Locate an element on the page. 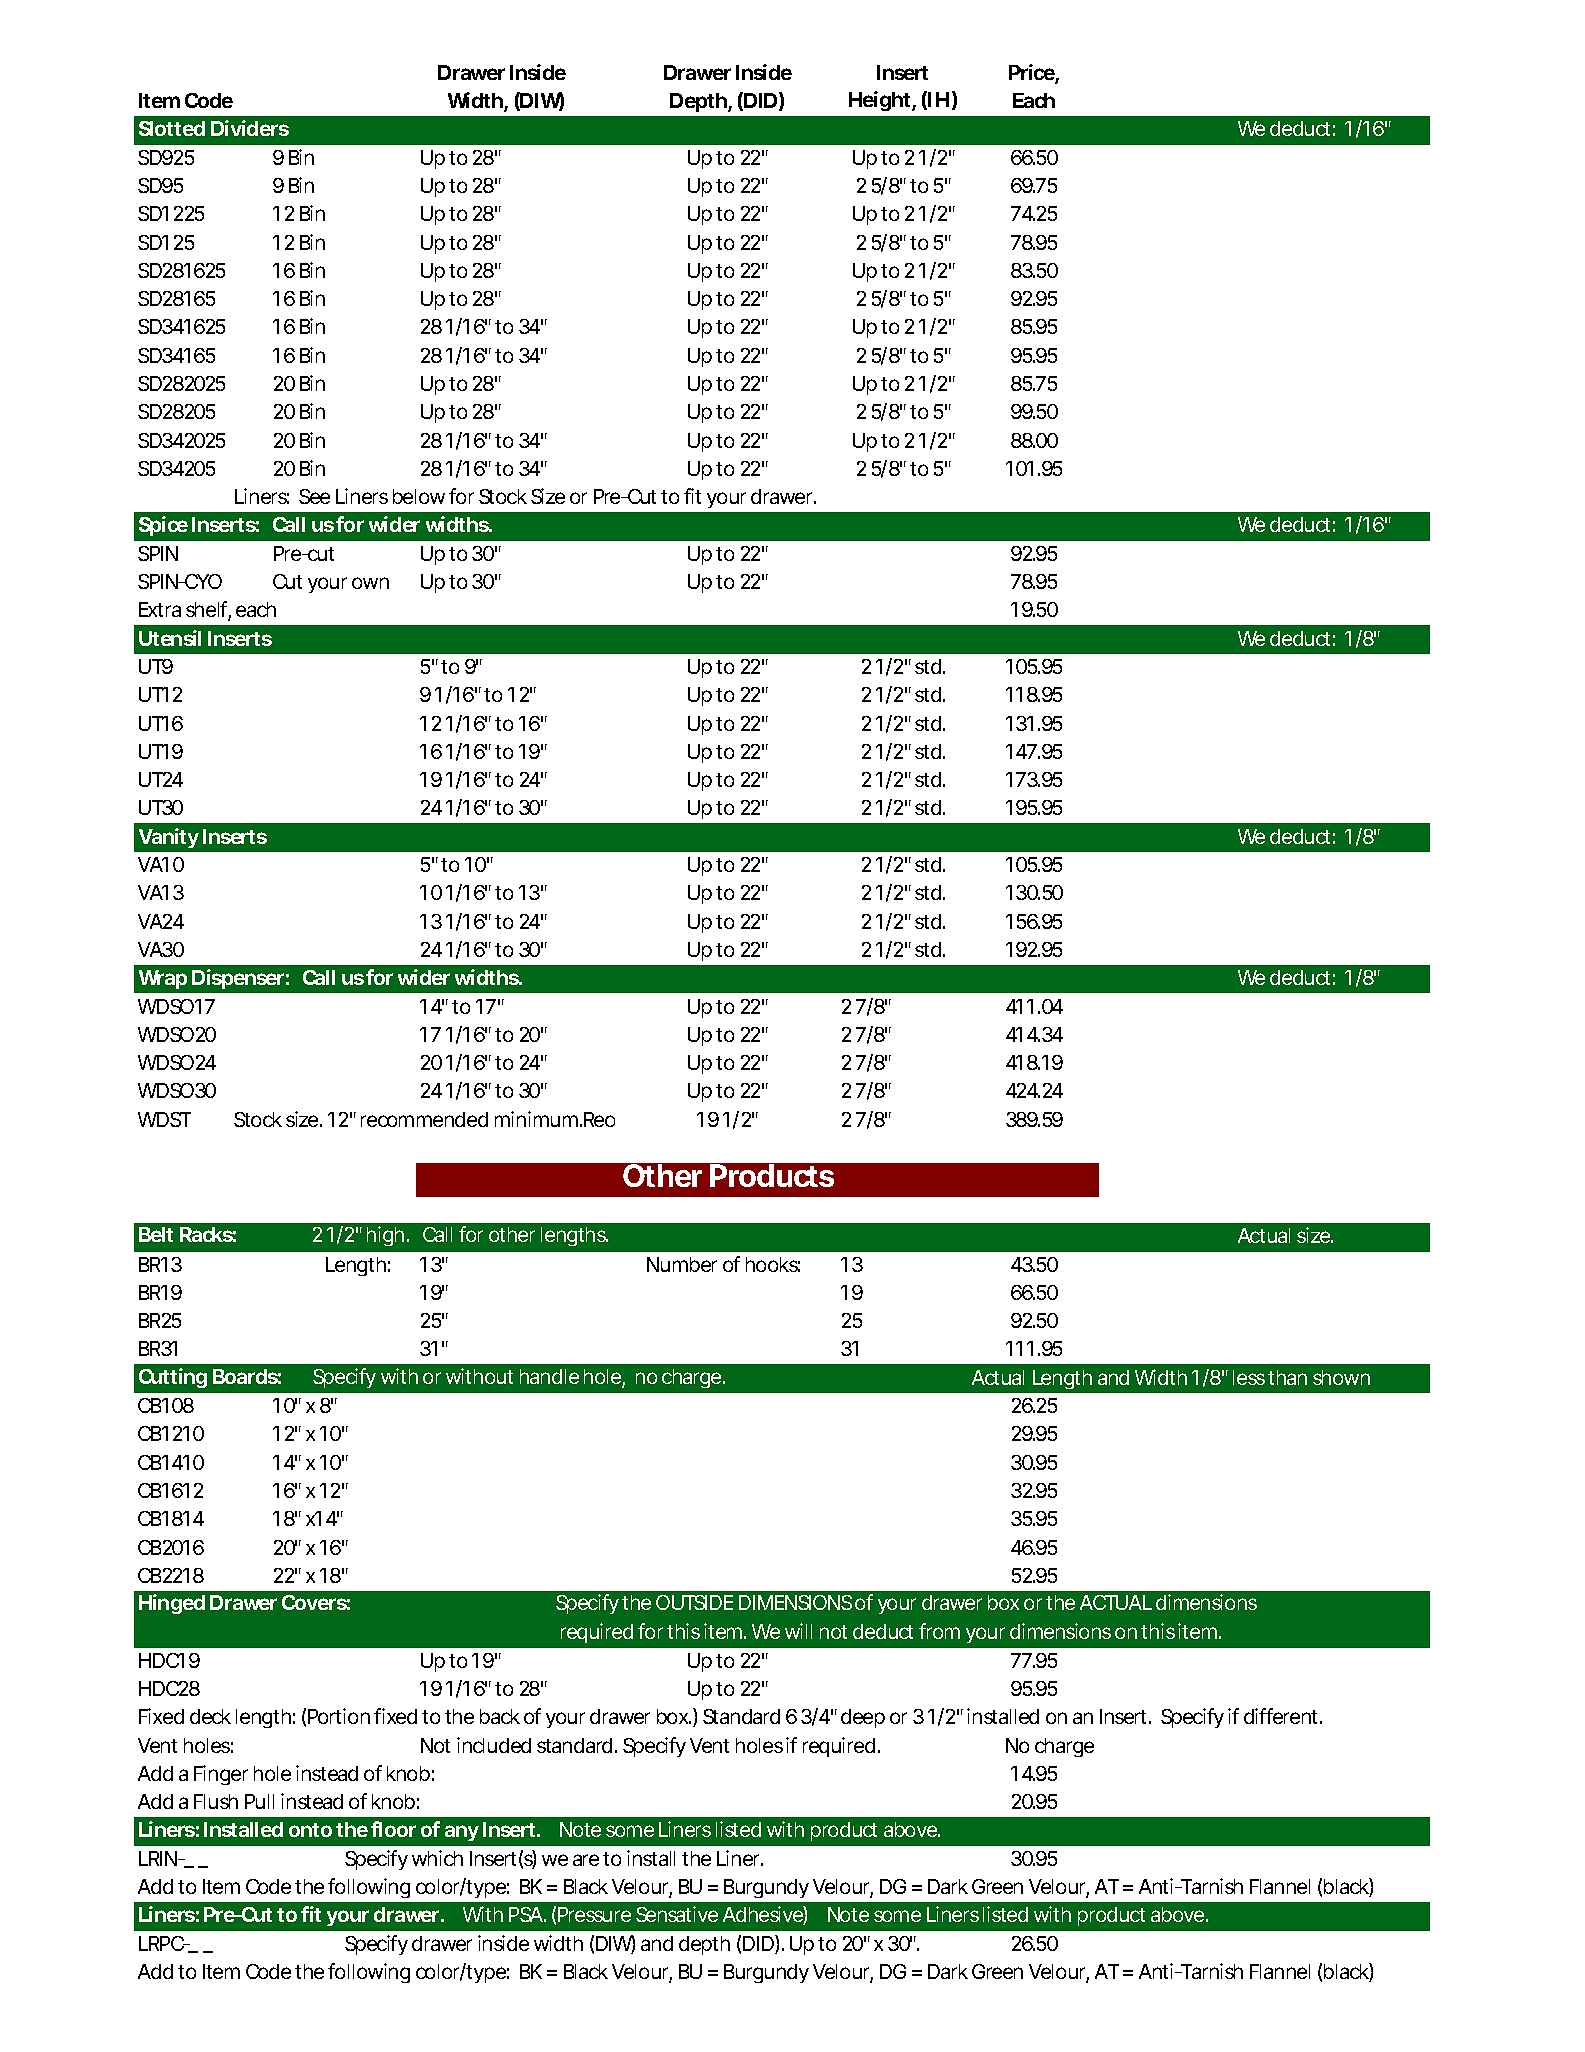 The width and height of the page is (1585, 2052). onto is located at coordinates (310, 1830).
